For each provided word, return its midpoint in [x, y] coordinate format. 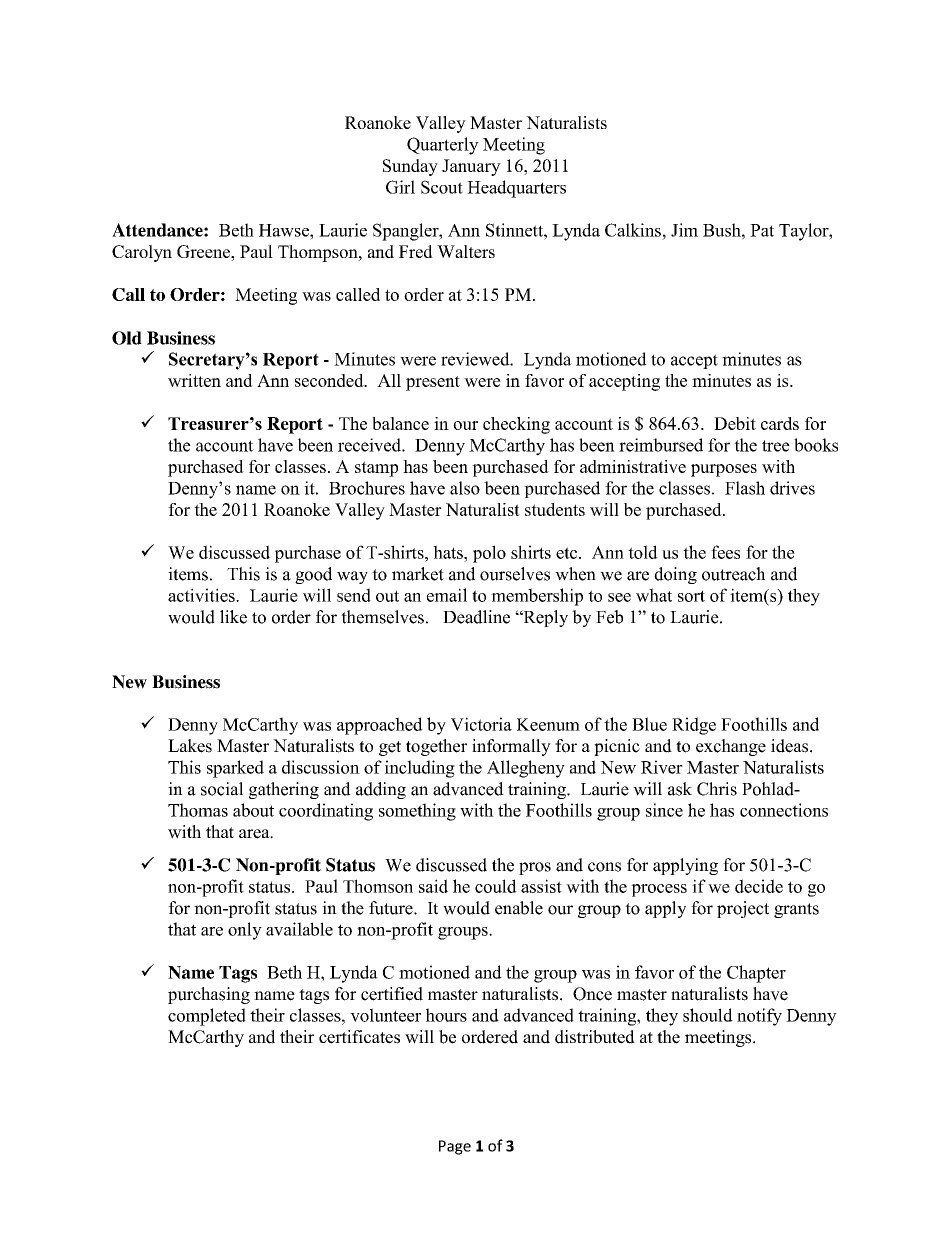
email [447, 595]
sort [691, 596]
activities [202, 595]
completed [207, 1017]
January [471, 167]
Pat [762, 230]
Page [455, 1147]
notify [759, 1017]
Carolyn [142, 253]
